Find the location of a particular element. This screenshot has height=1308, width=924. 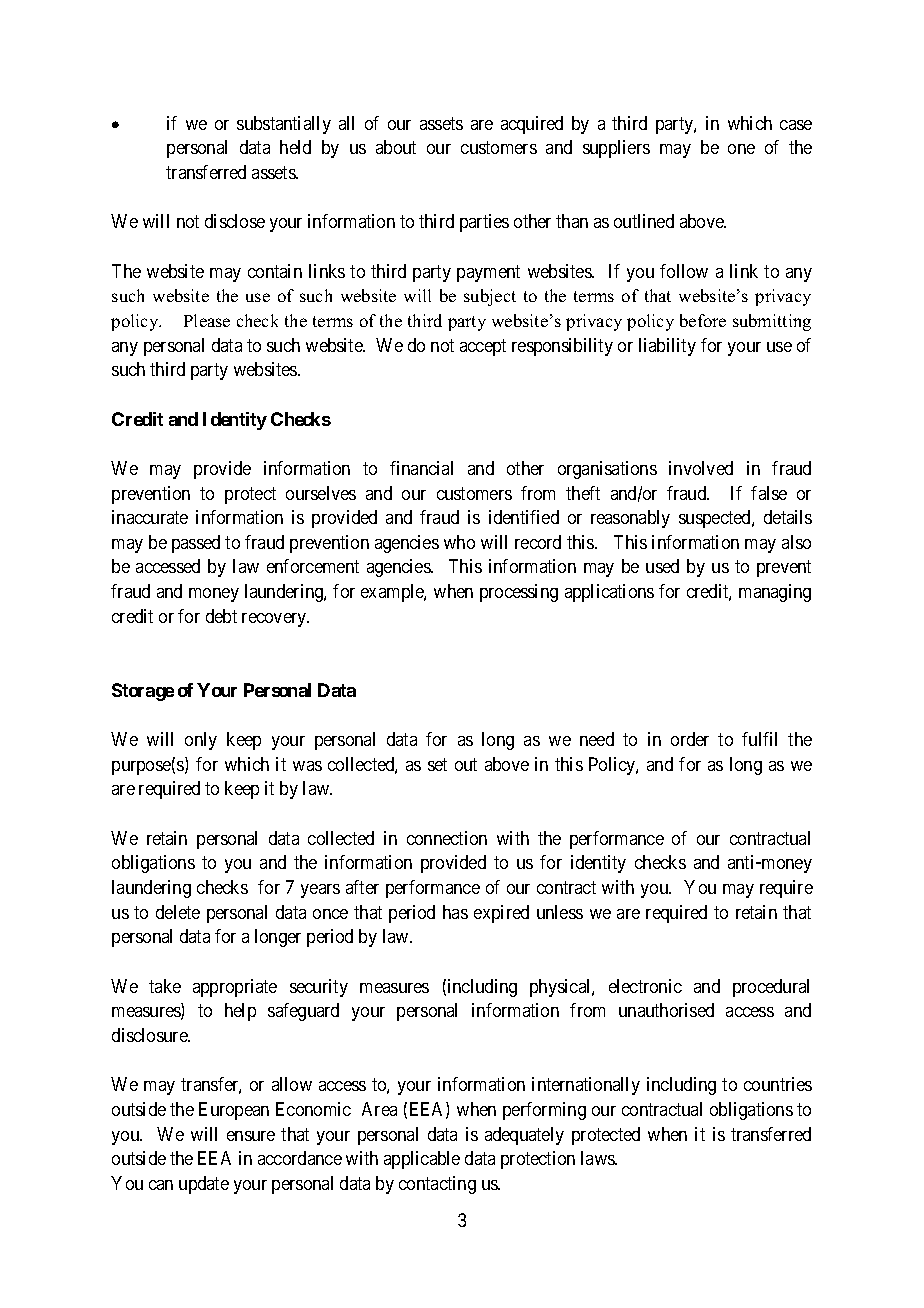

debt is located at coordinates (221, 616).
